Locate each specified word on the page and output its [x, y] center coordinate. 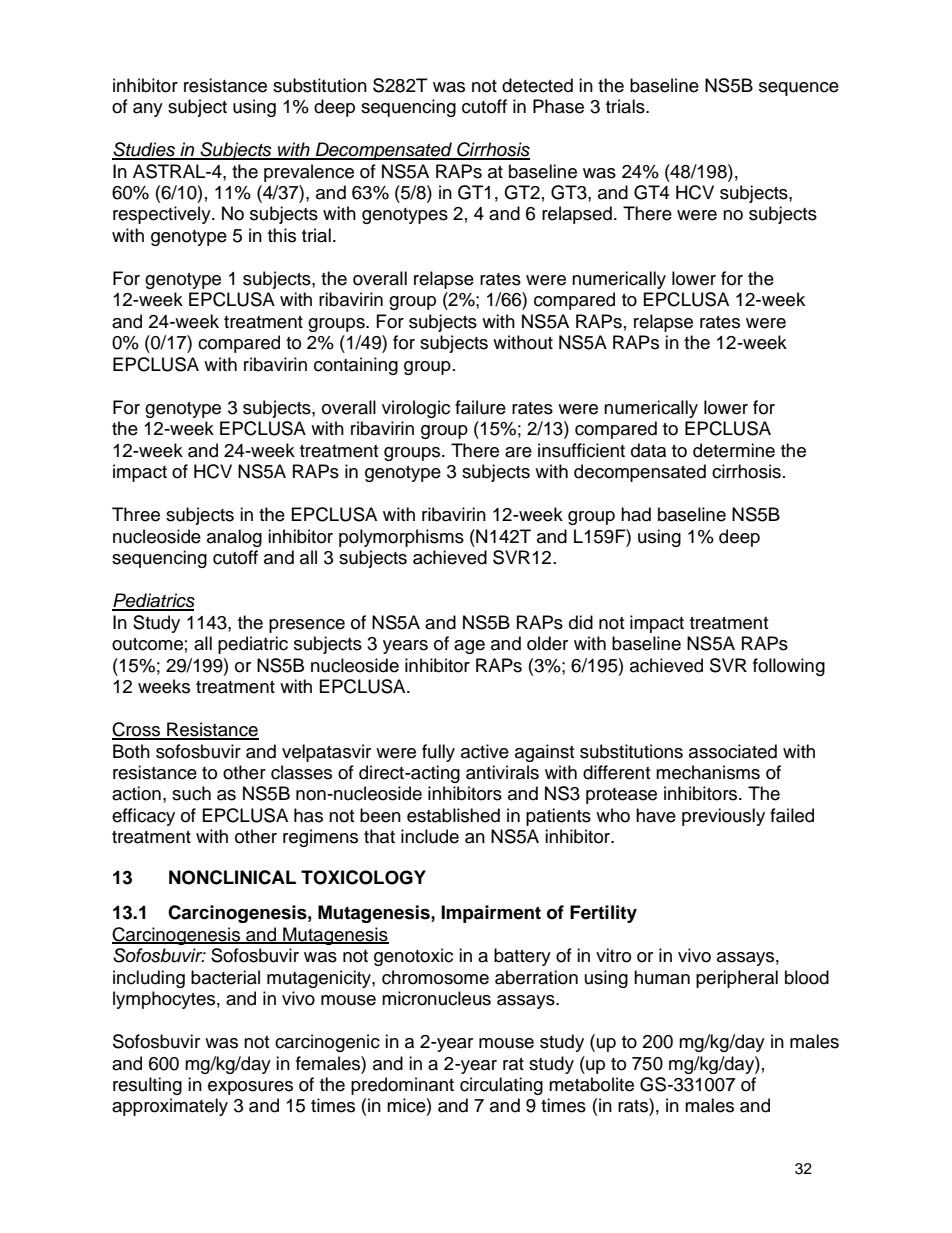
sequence [799, 89]
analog [234, 538]
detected [537, 85]
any [148, 110]
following [789, 667]
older [547, 643]
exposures [250, 1088]
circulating [501, 1086]
